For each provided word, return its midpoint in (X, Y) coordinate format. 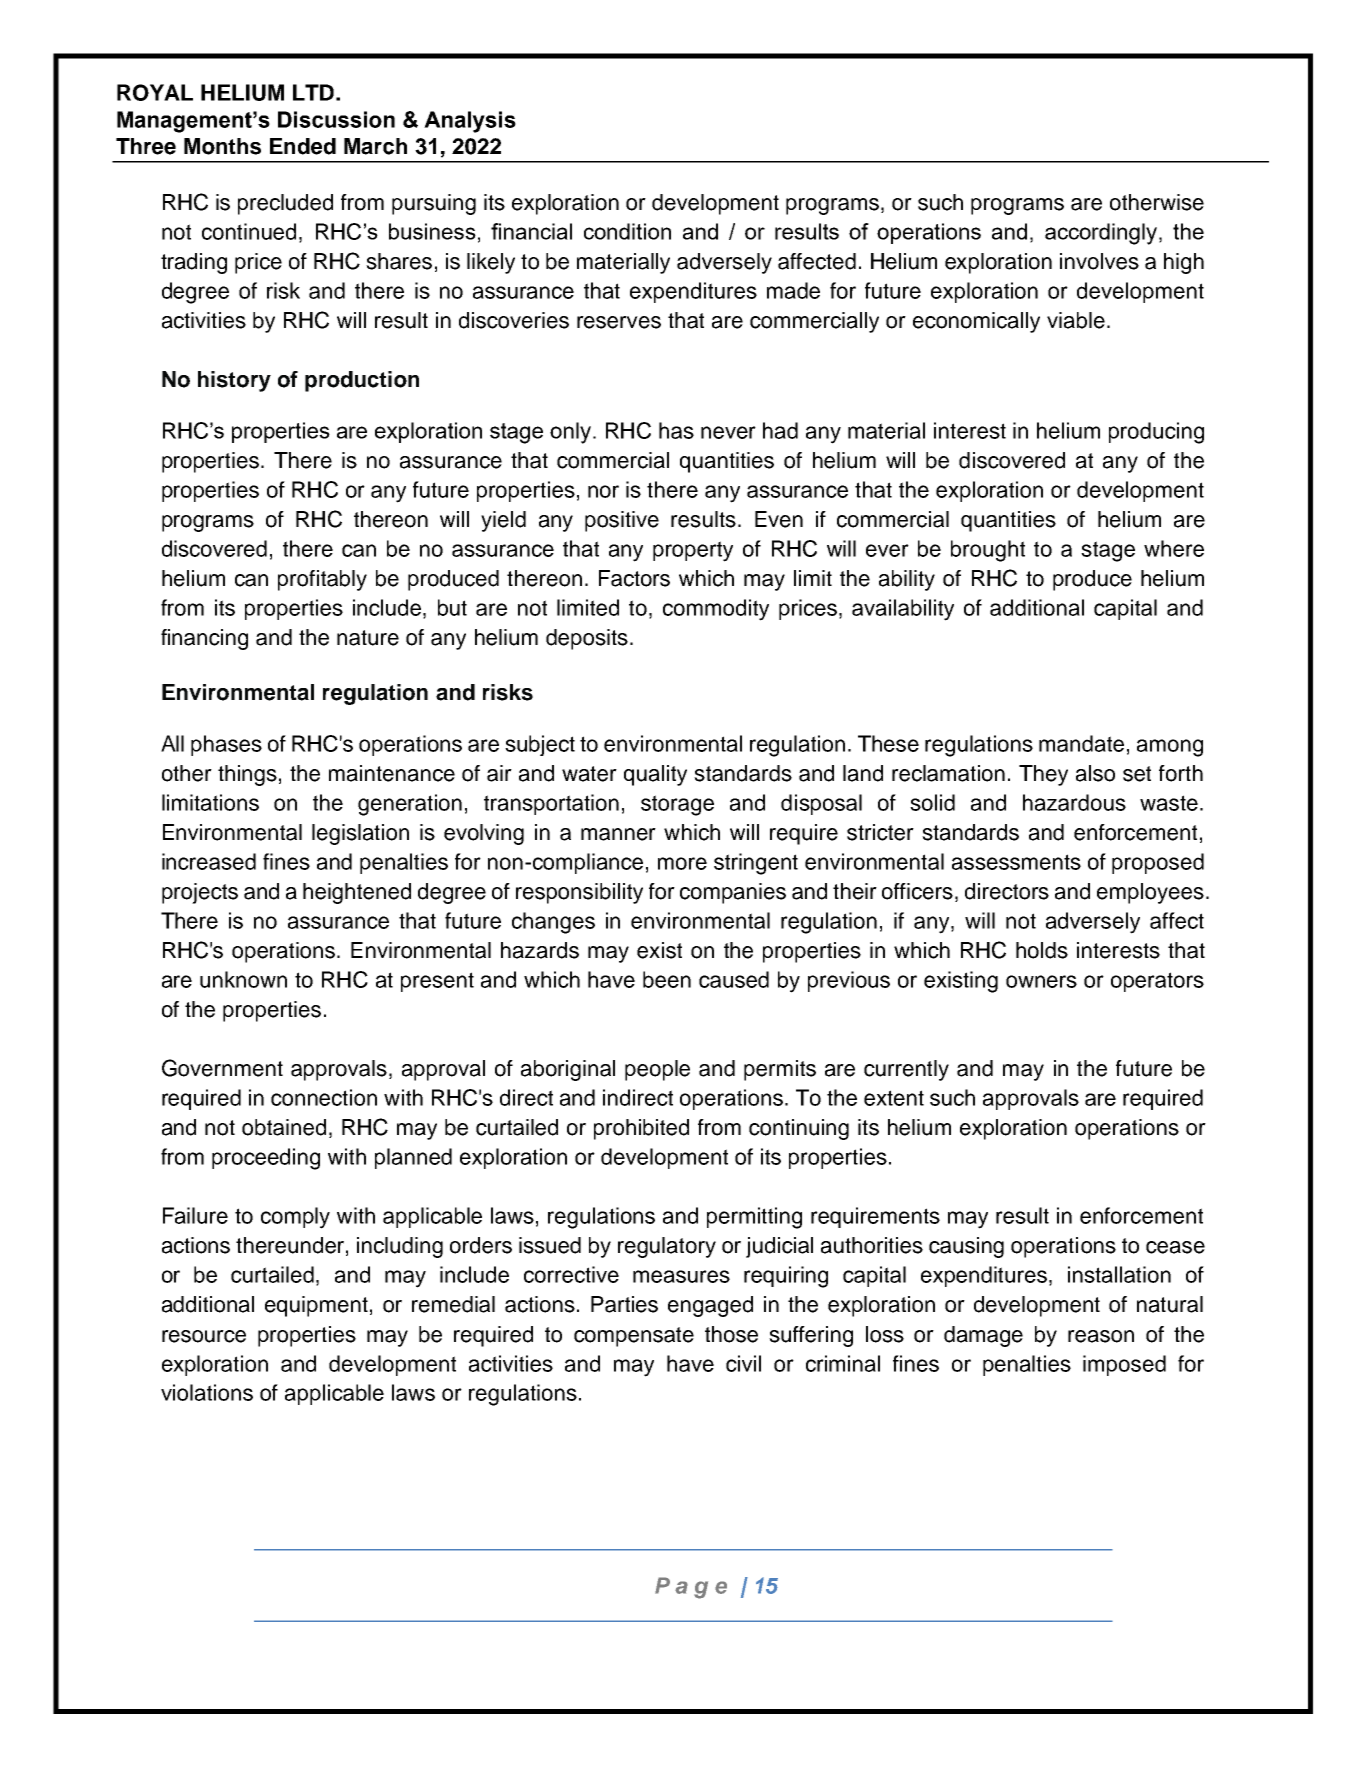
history (234, 381)
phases (226, 745)
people (657, 1070)
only (572, 433)
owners (1041, 981)
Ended (303, 146)
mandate (1081, 743)
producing (1156, 433)
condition (627, 231)
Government (222, 1068)
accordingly (1101, 234)
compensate (634, 1337)
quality (655, 775)
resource (204, 1336)
